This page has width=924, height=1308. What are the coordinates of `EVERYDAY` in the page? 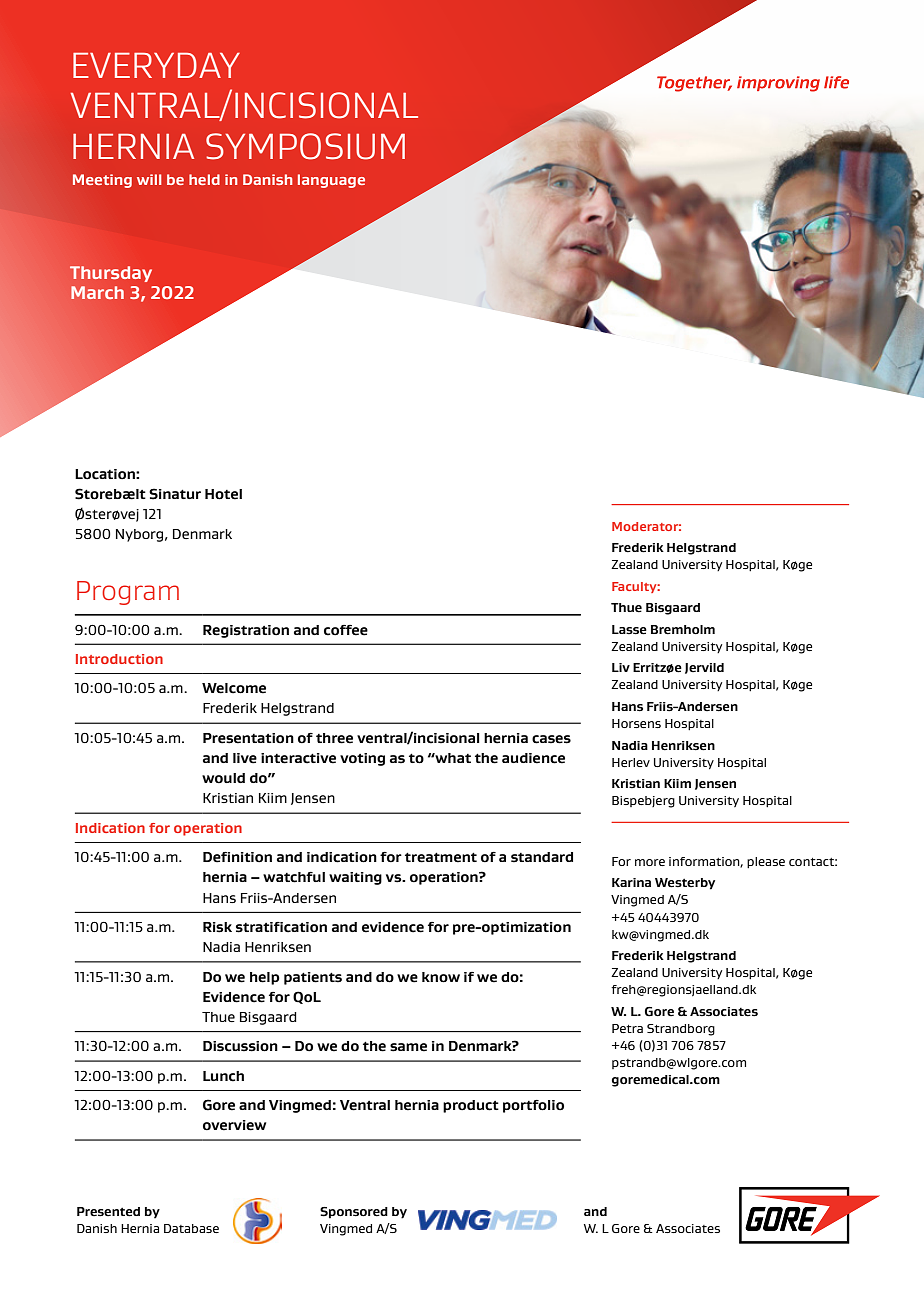 It's located at (156, 65).
